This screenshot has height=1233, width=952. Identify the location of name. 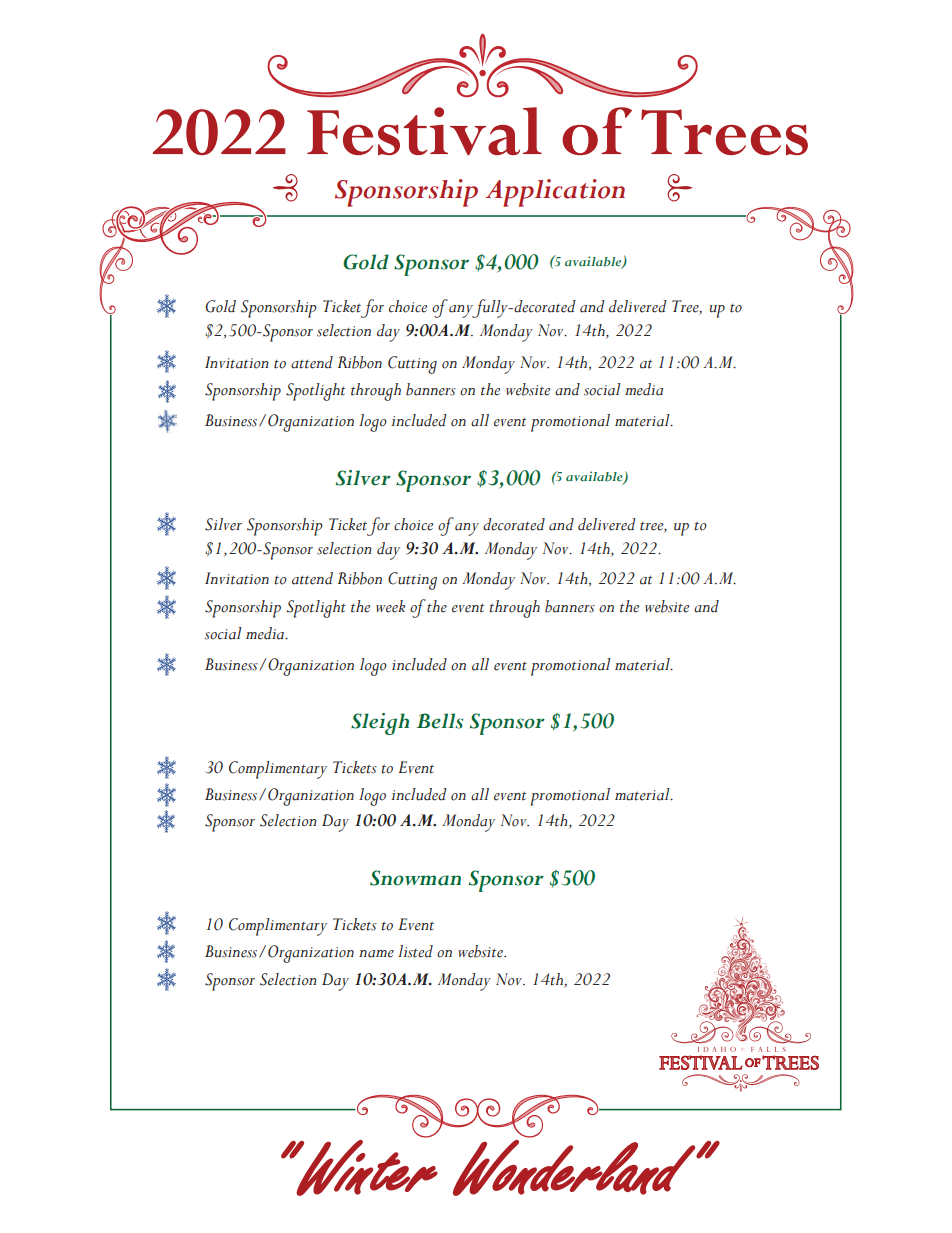
(376, 954).
